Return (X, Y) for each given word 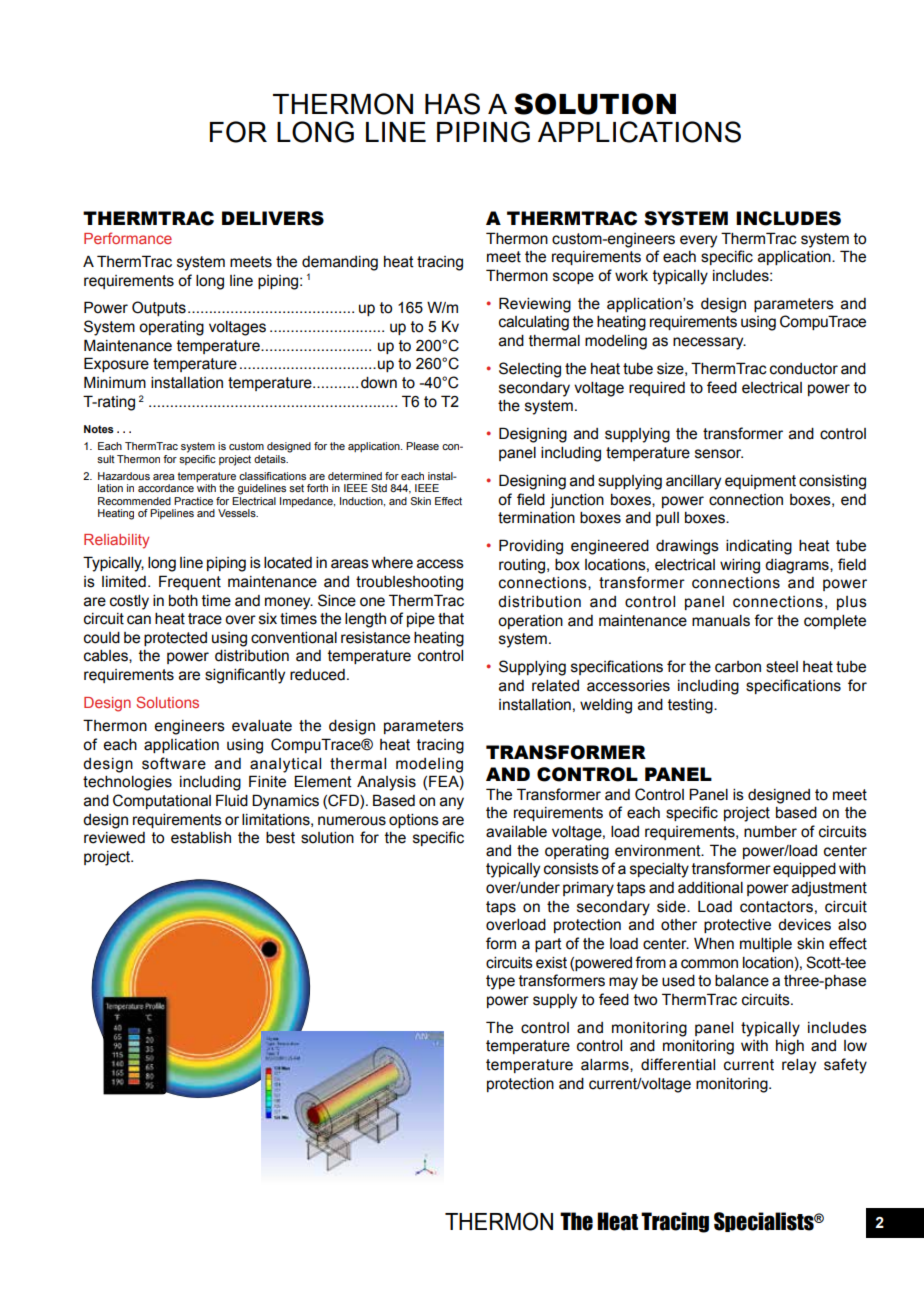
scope (573, 278)
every (698, 241)
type (500, 982)
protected (175, 639)
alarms (606, 1065)
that (451, 619)
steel (782, 667)
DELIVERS (273, 218)
